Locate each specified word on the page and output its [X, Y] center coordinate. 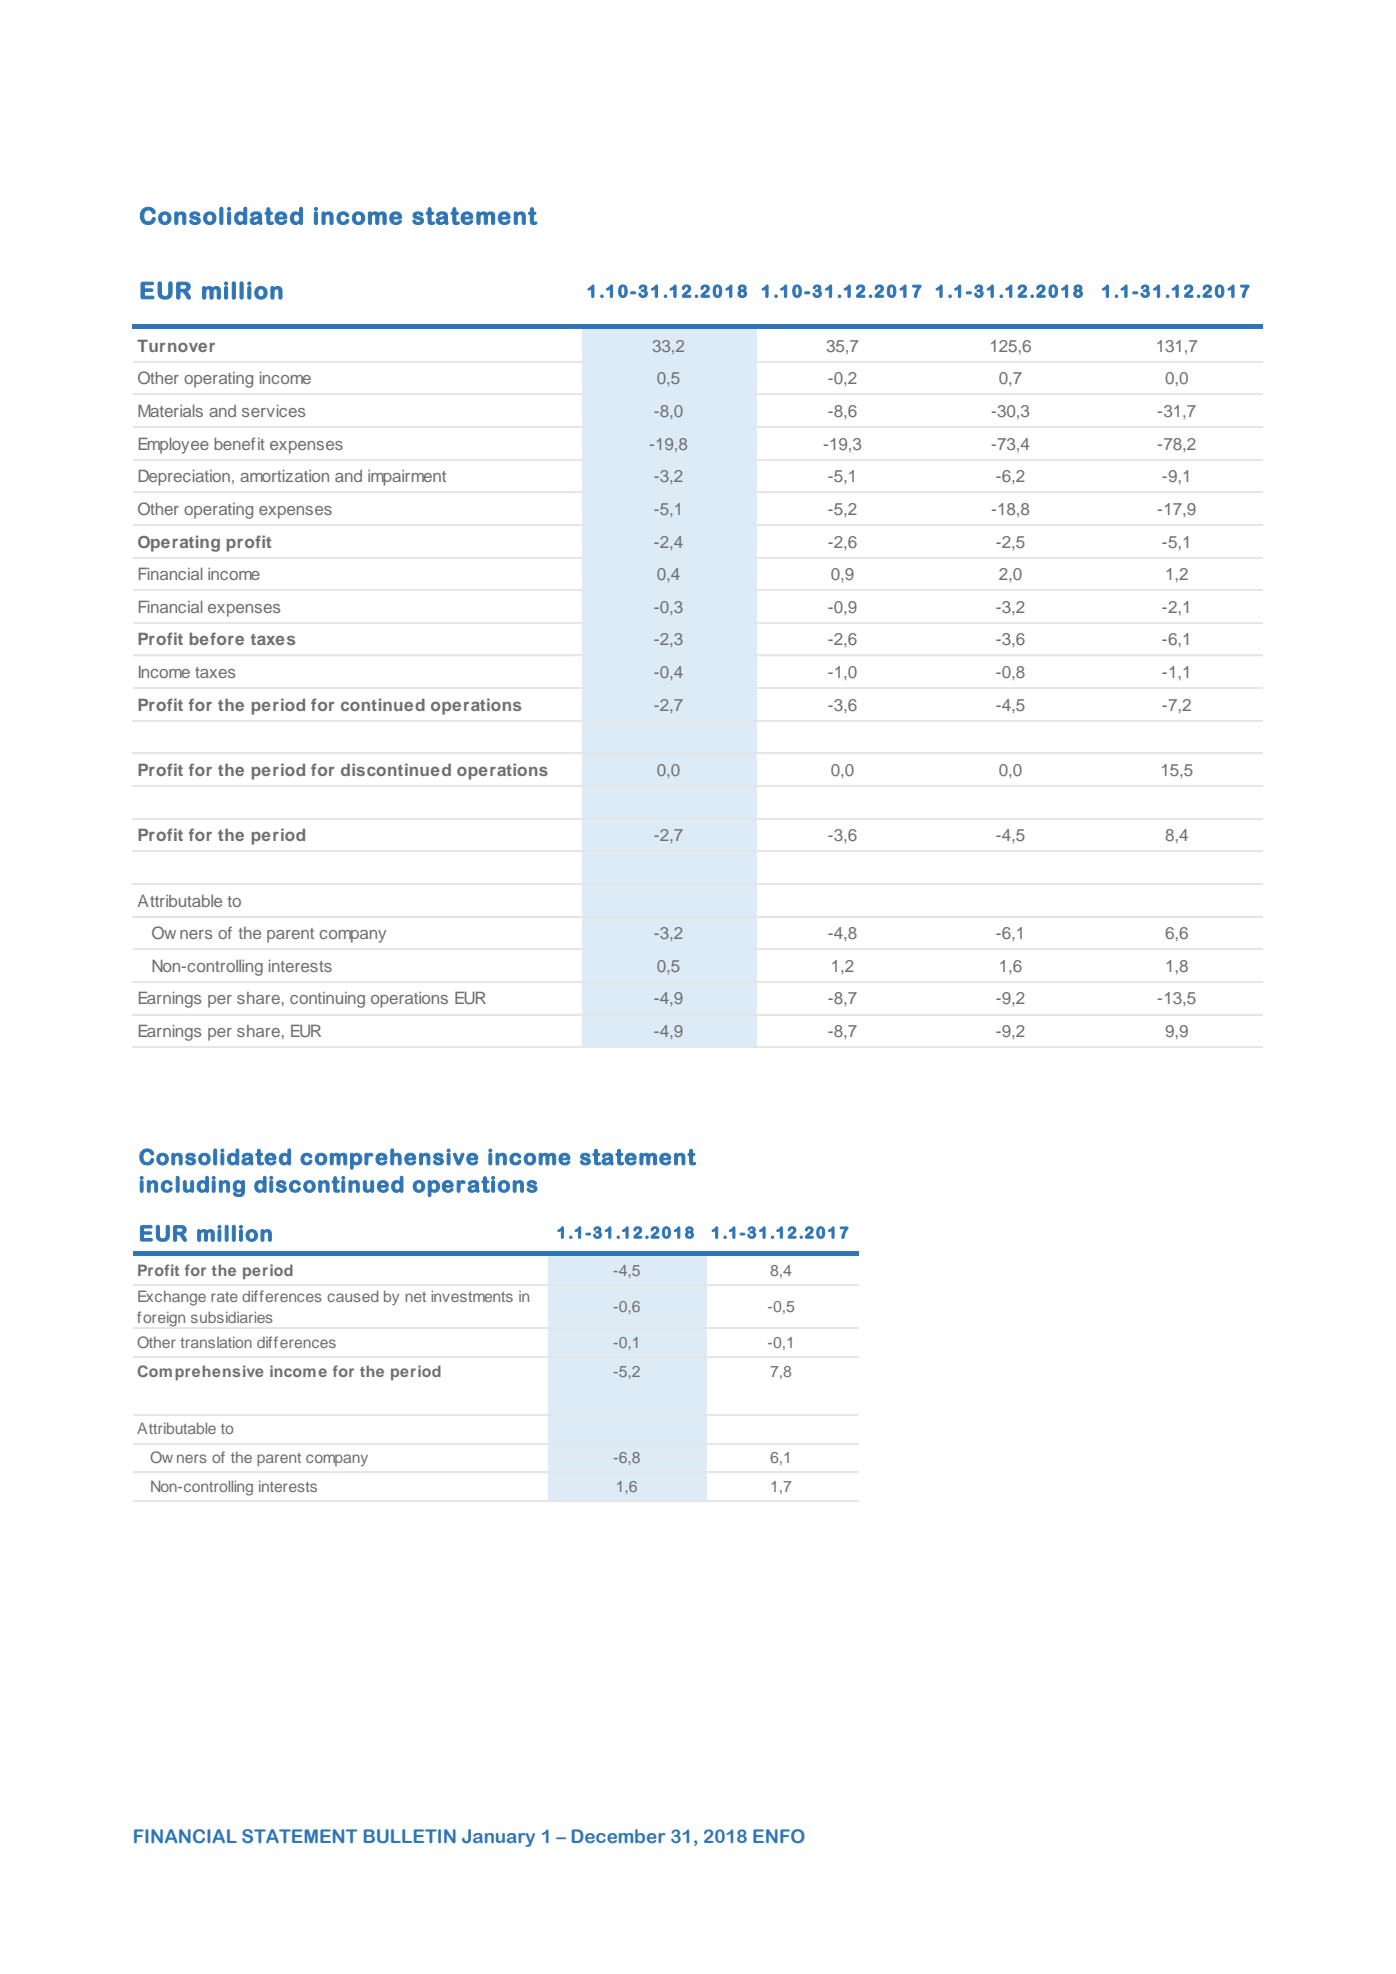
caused [352, 1296]
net [415, 1297]
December [619, 1836]
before [216, 638]
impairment [407, 478]
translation [216, 1342]
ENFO [779, 1836]
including [192, 1186]
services [273, 411]
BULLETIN [410, 1836]
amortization [284, 476]
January [498, 1838]
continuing [327, 1000]
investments [472, 1296]
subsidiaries [232, 1317]
